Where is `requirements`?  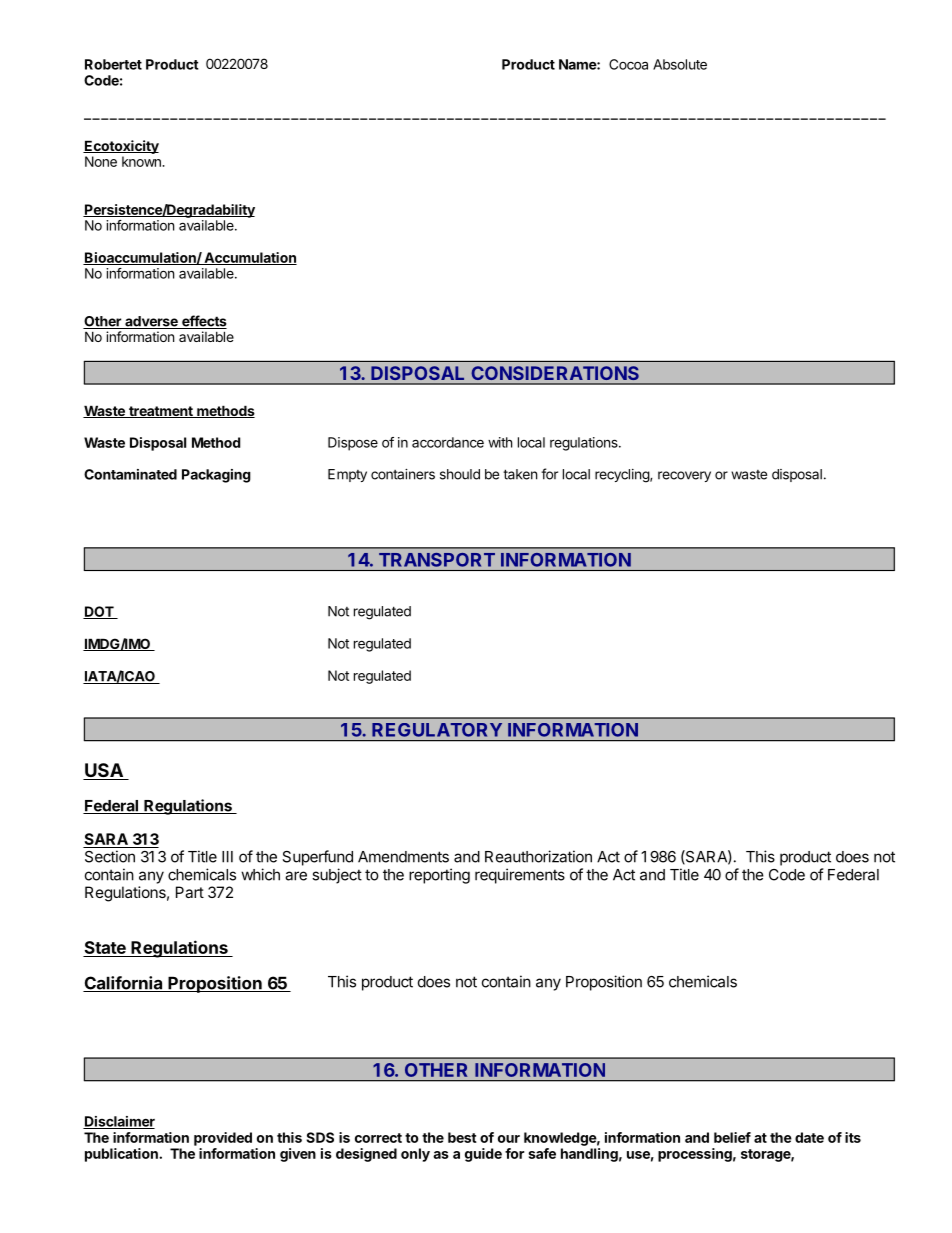 requirements is located at coordinates (520, 876).
